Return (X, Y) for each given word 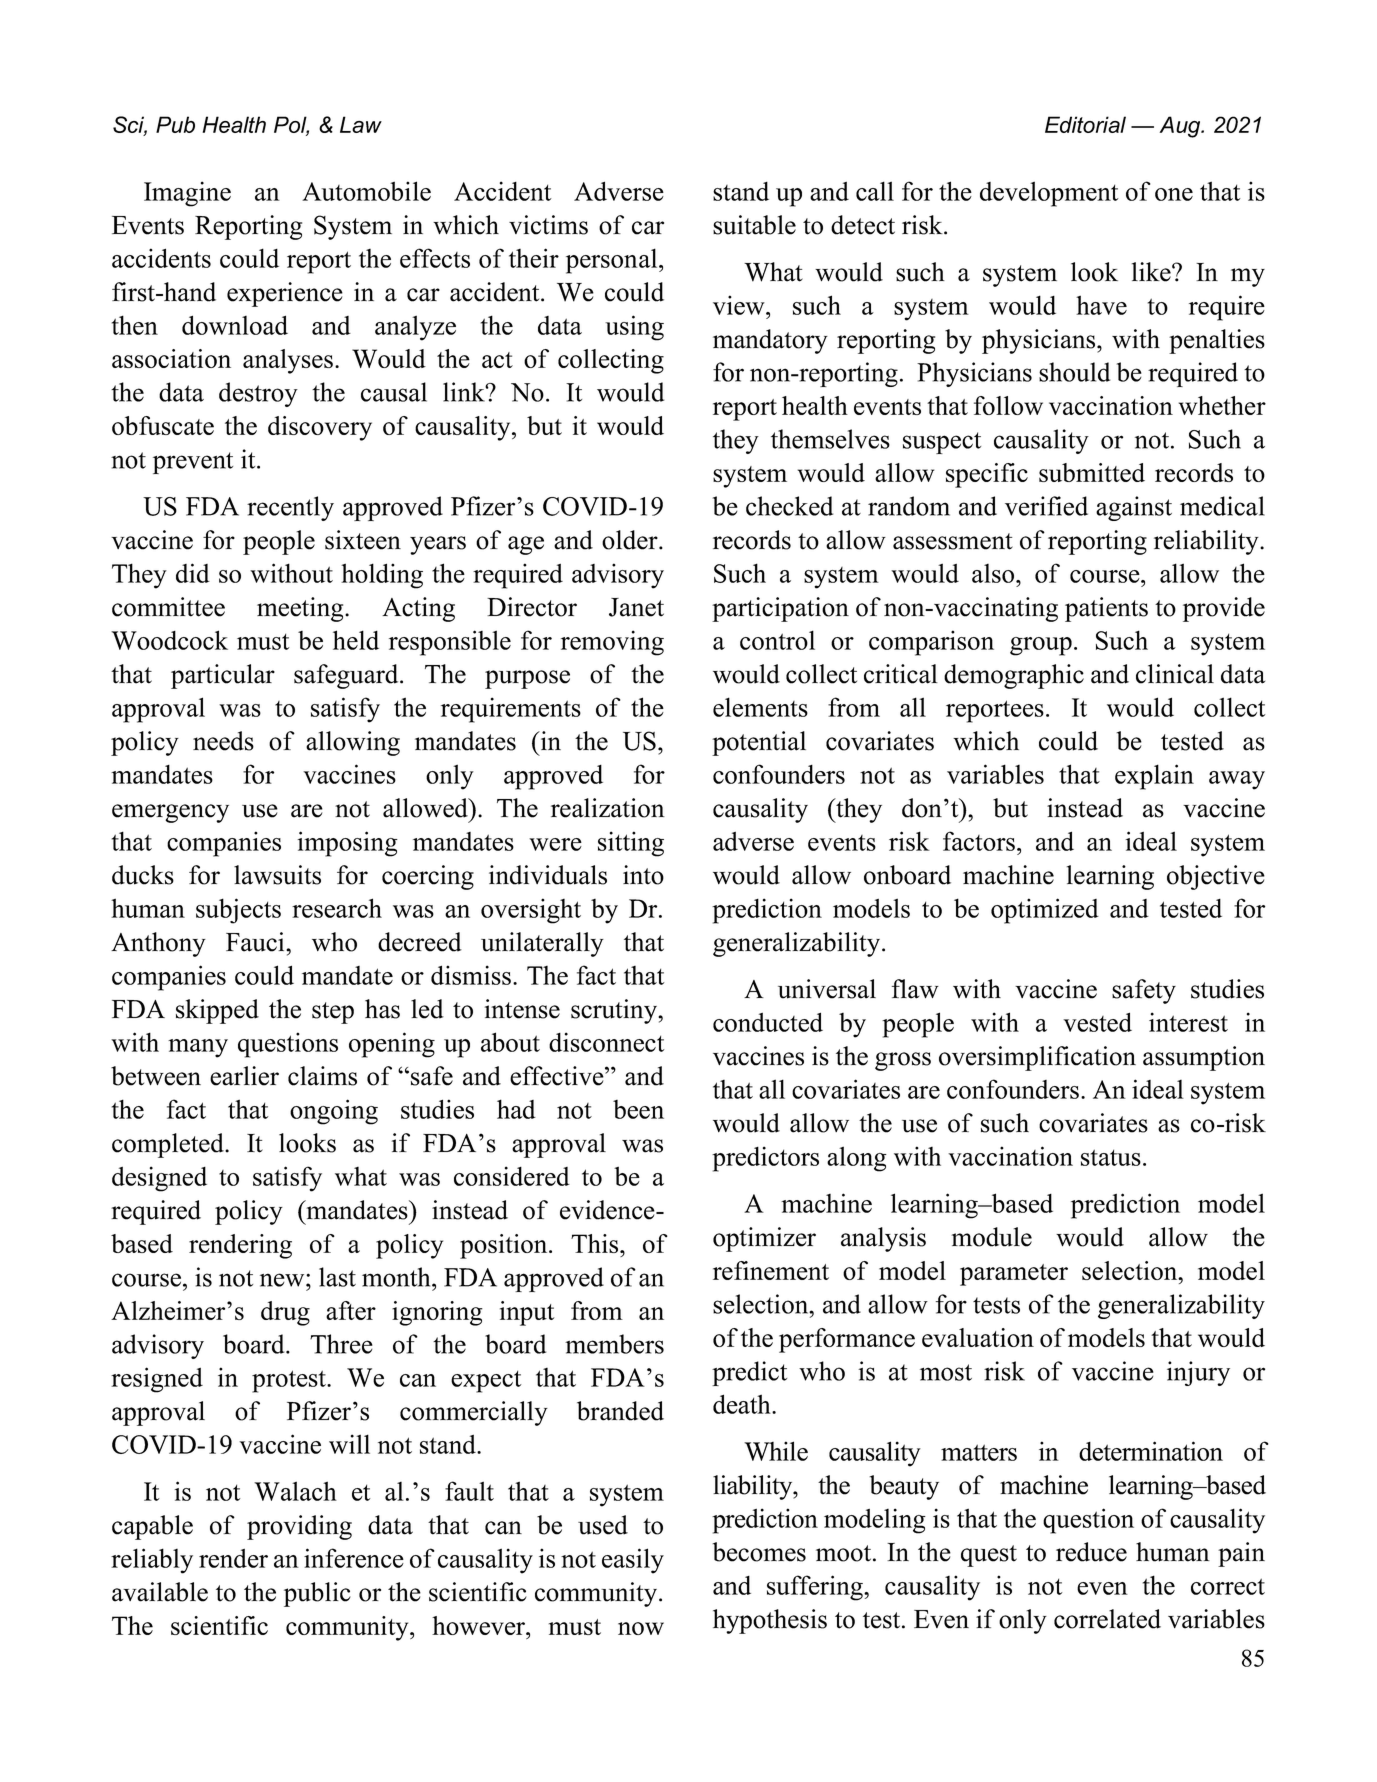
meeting (301, 609)
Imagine (187, 194)
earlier (244, 1076)
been (638, 1109)
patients (1106, 609)
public (317, 1594)
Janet (636, 607)
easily (633, 1561)
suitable (754, 225)
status (1111, 1157)
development (1049, 194)
